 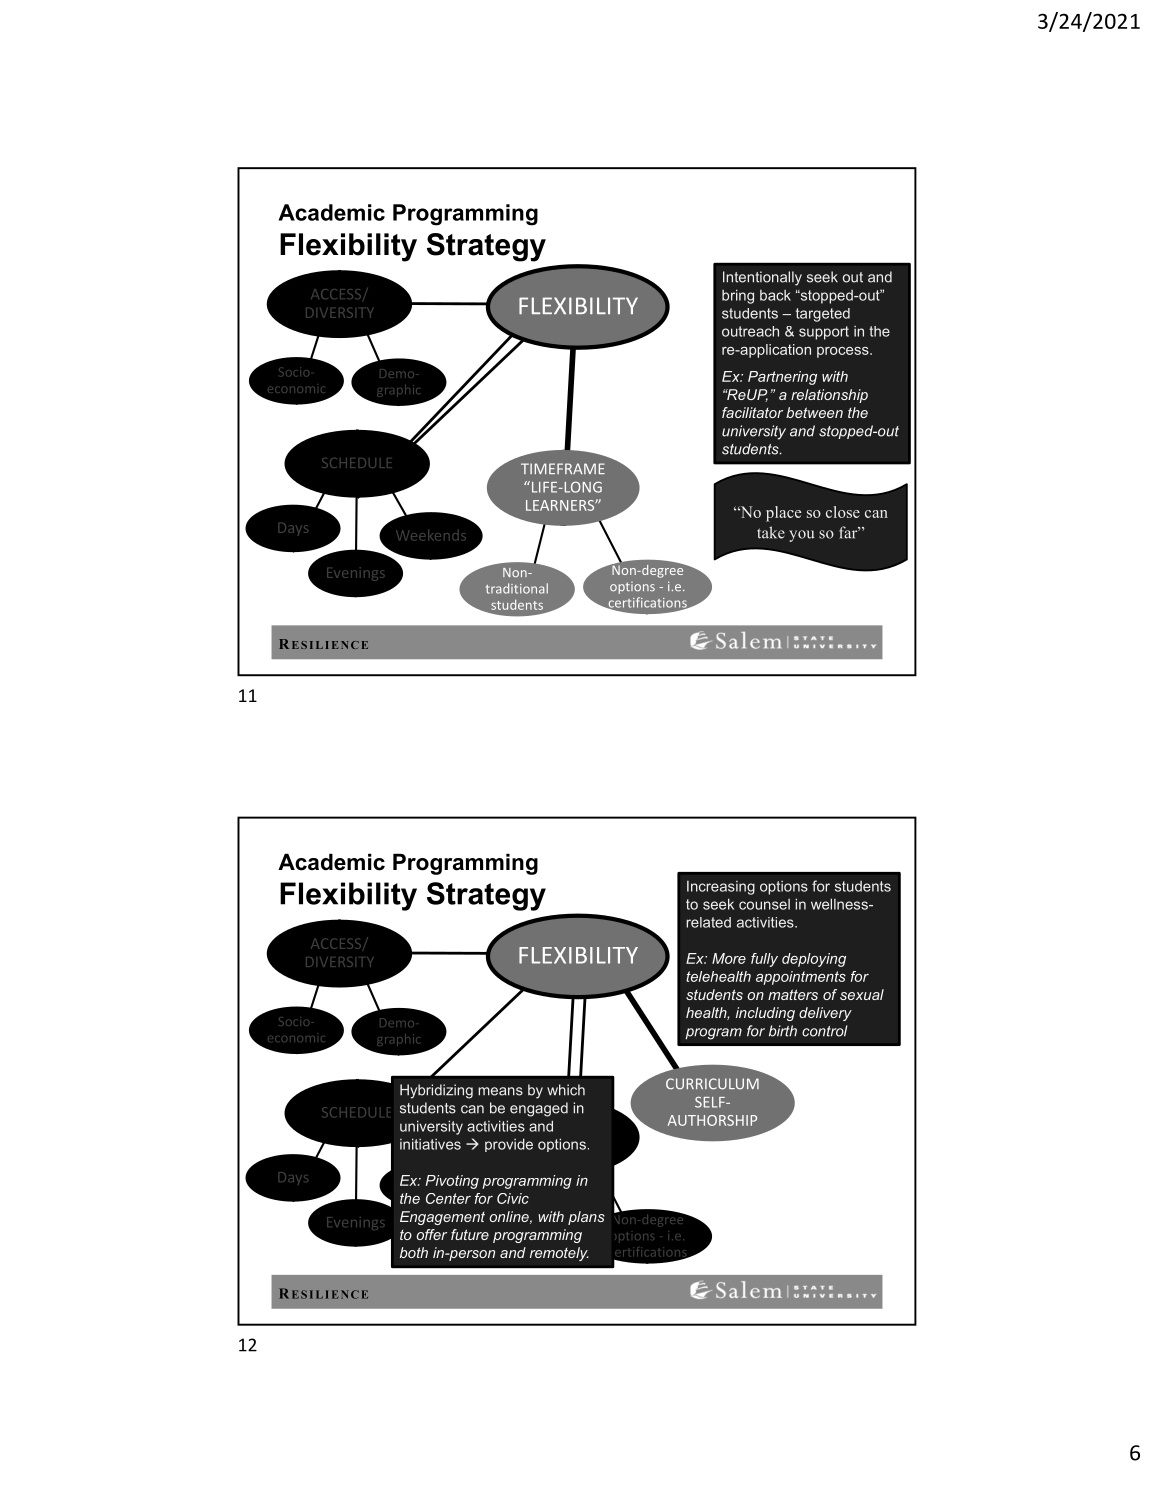 What do you see at coordinates (721, 888) in the page?
I see `Increasing` at bounding box center [721, 888].
